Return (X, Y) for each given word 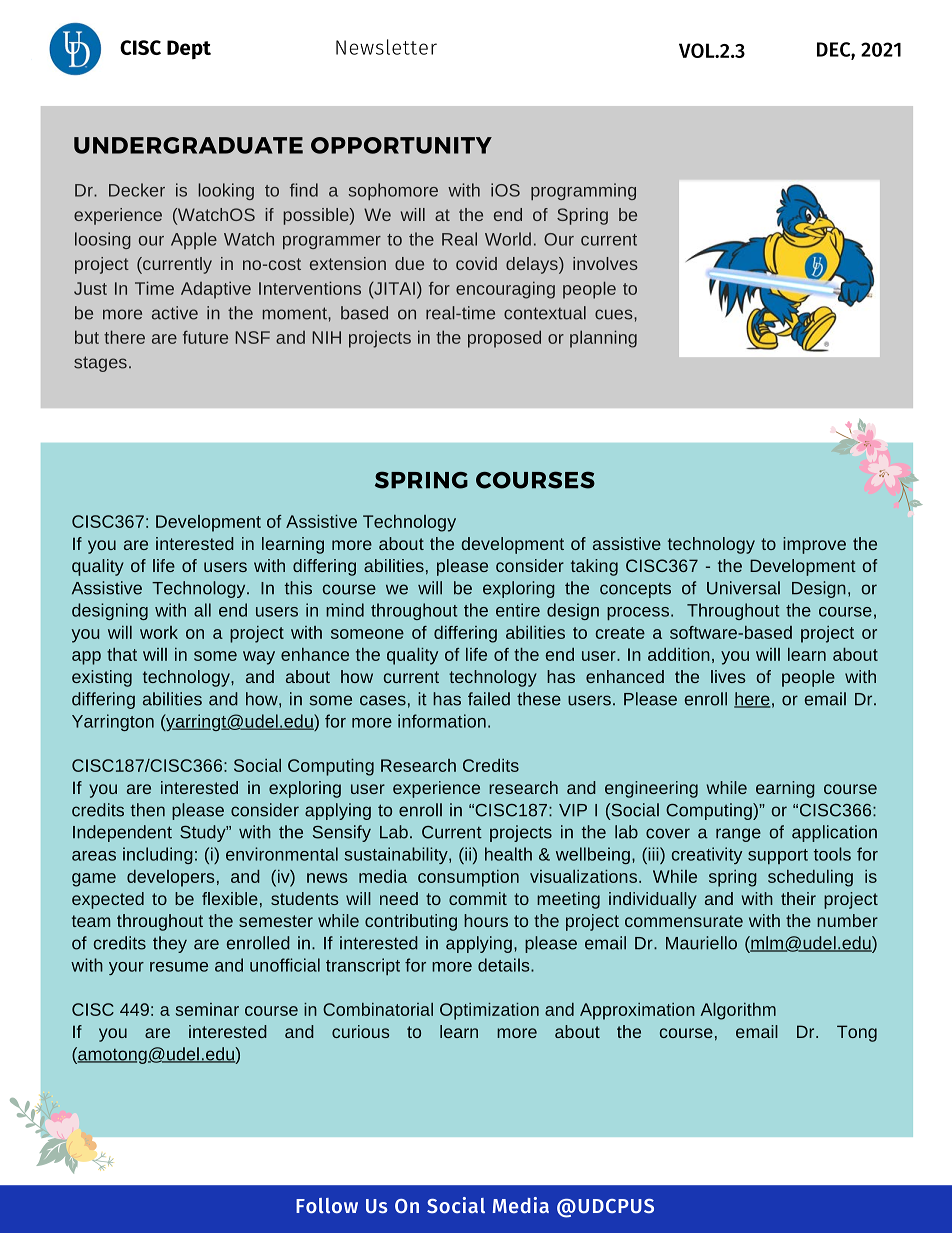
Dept (189, 49)
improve (814, 545)
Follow (327, 1205)
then (148, 810)
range (738, 835)
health (508, 854)
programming (583, 191)
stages (100, 364)
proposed (504, 339)
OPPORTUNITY (401, 145)
